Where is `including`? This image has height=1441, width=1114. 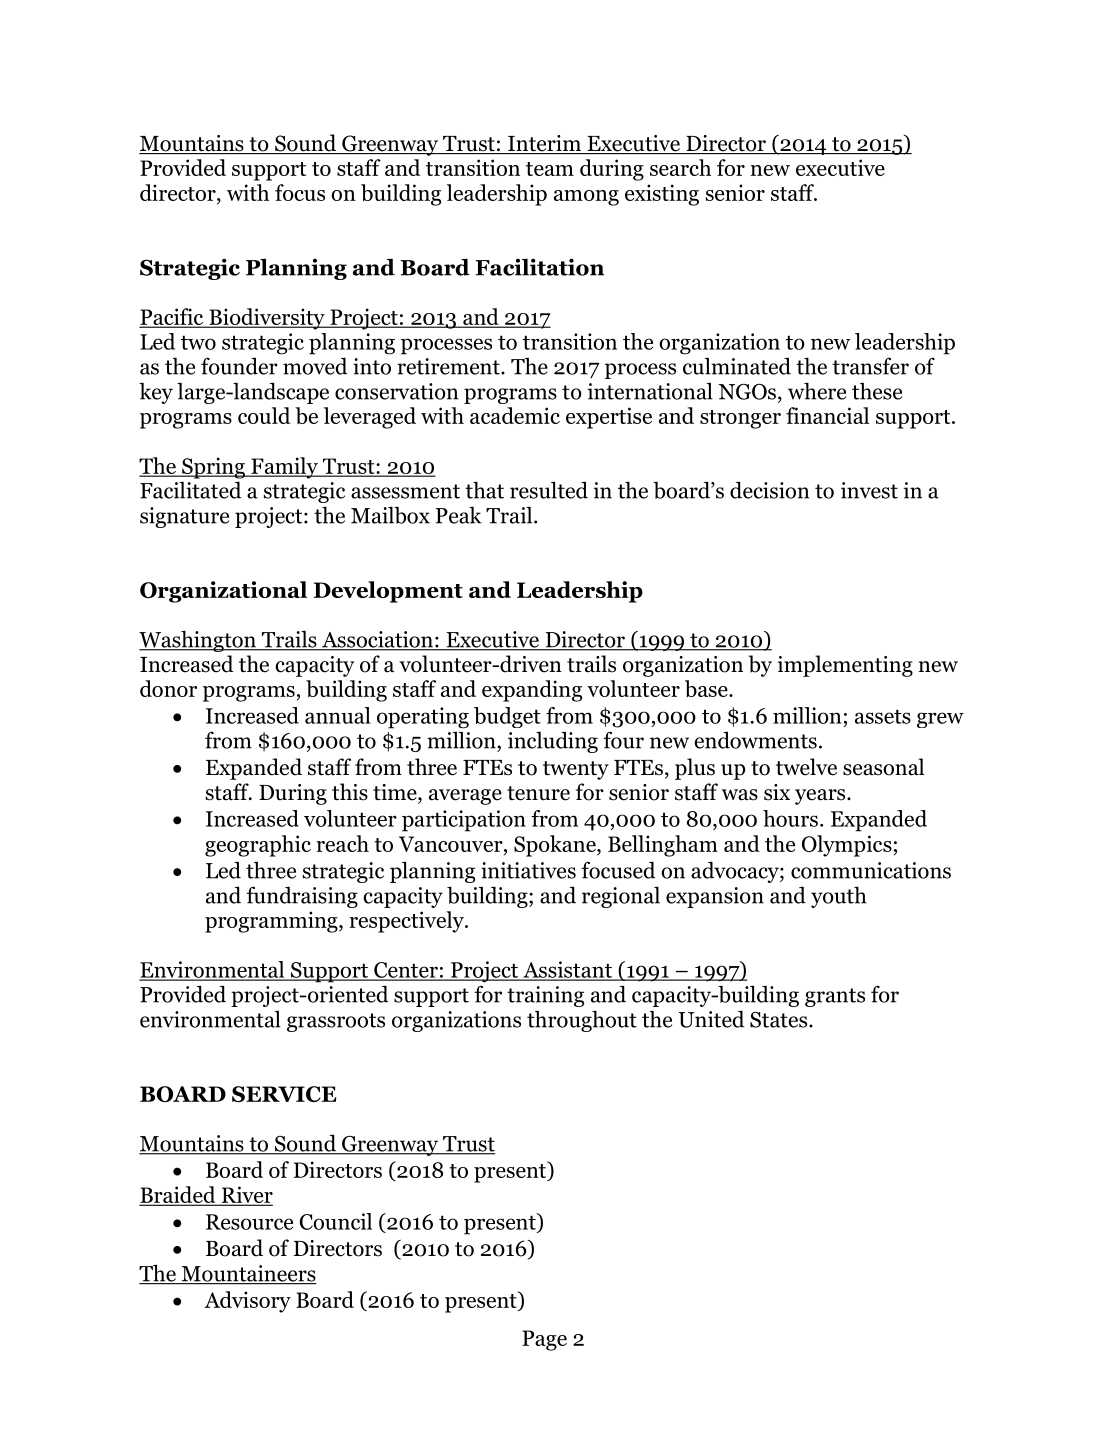 including is located at coordinates (553, 742).
